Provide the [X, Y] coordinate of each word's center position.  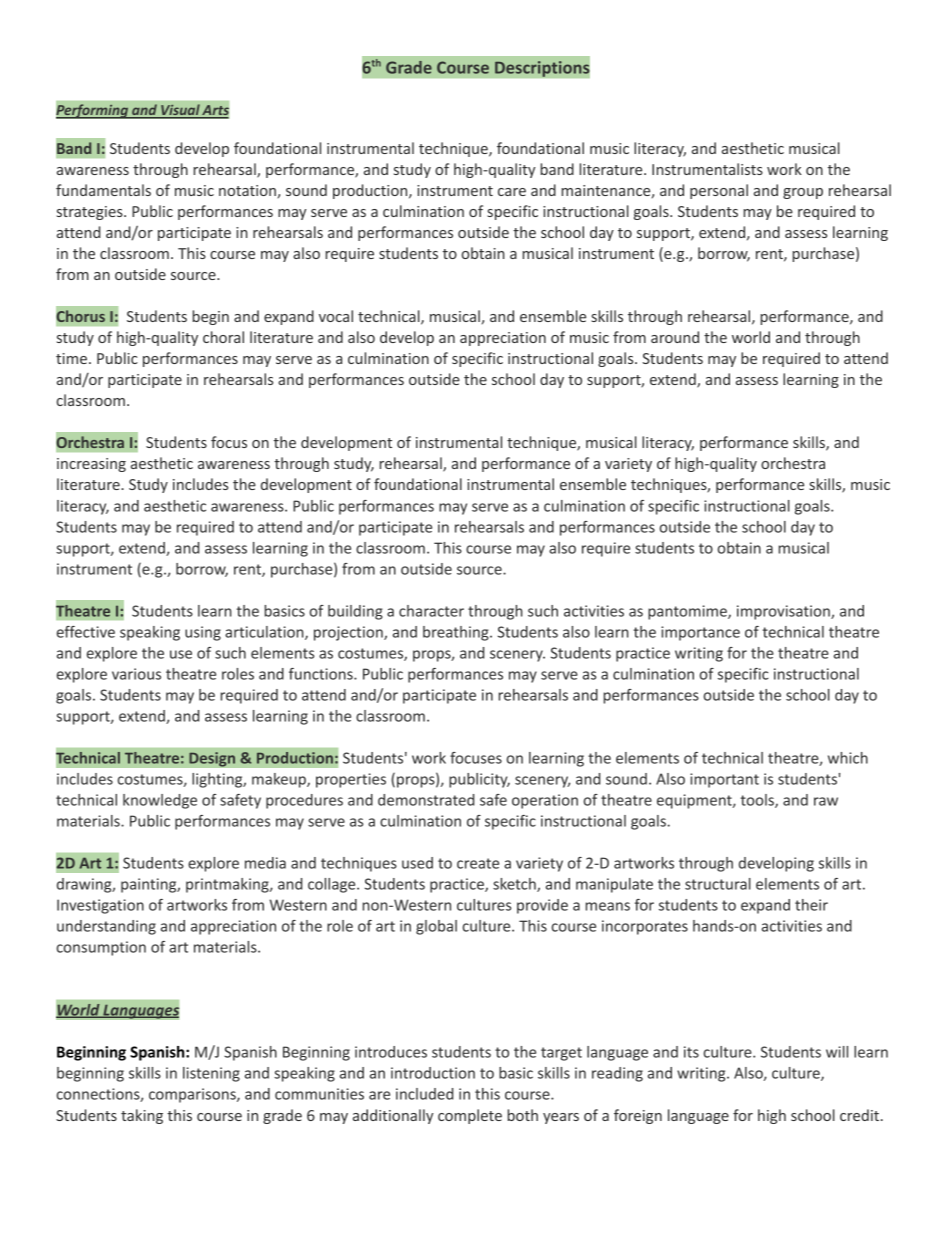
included [424, 1094]
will [837, 1052]
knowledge [160, 801]
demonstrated [426, 800]
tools [758, 801]
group [803, 193]
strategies [91, 213]
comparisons [193, 1095]
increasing [91, 465]
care [512, 192]
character [431, 611]
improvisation [784, 612]
